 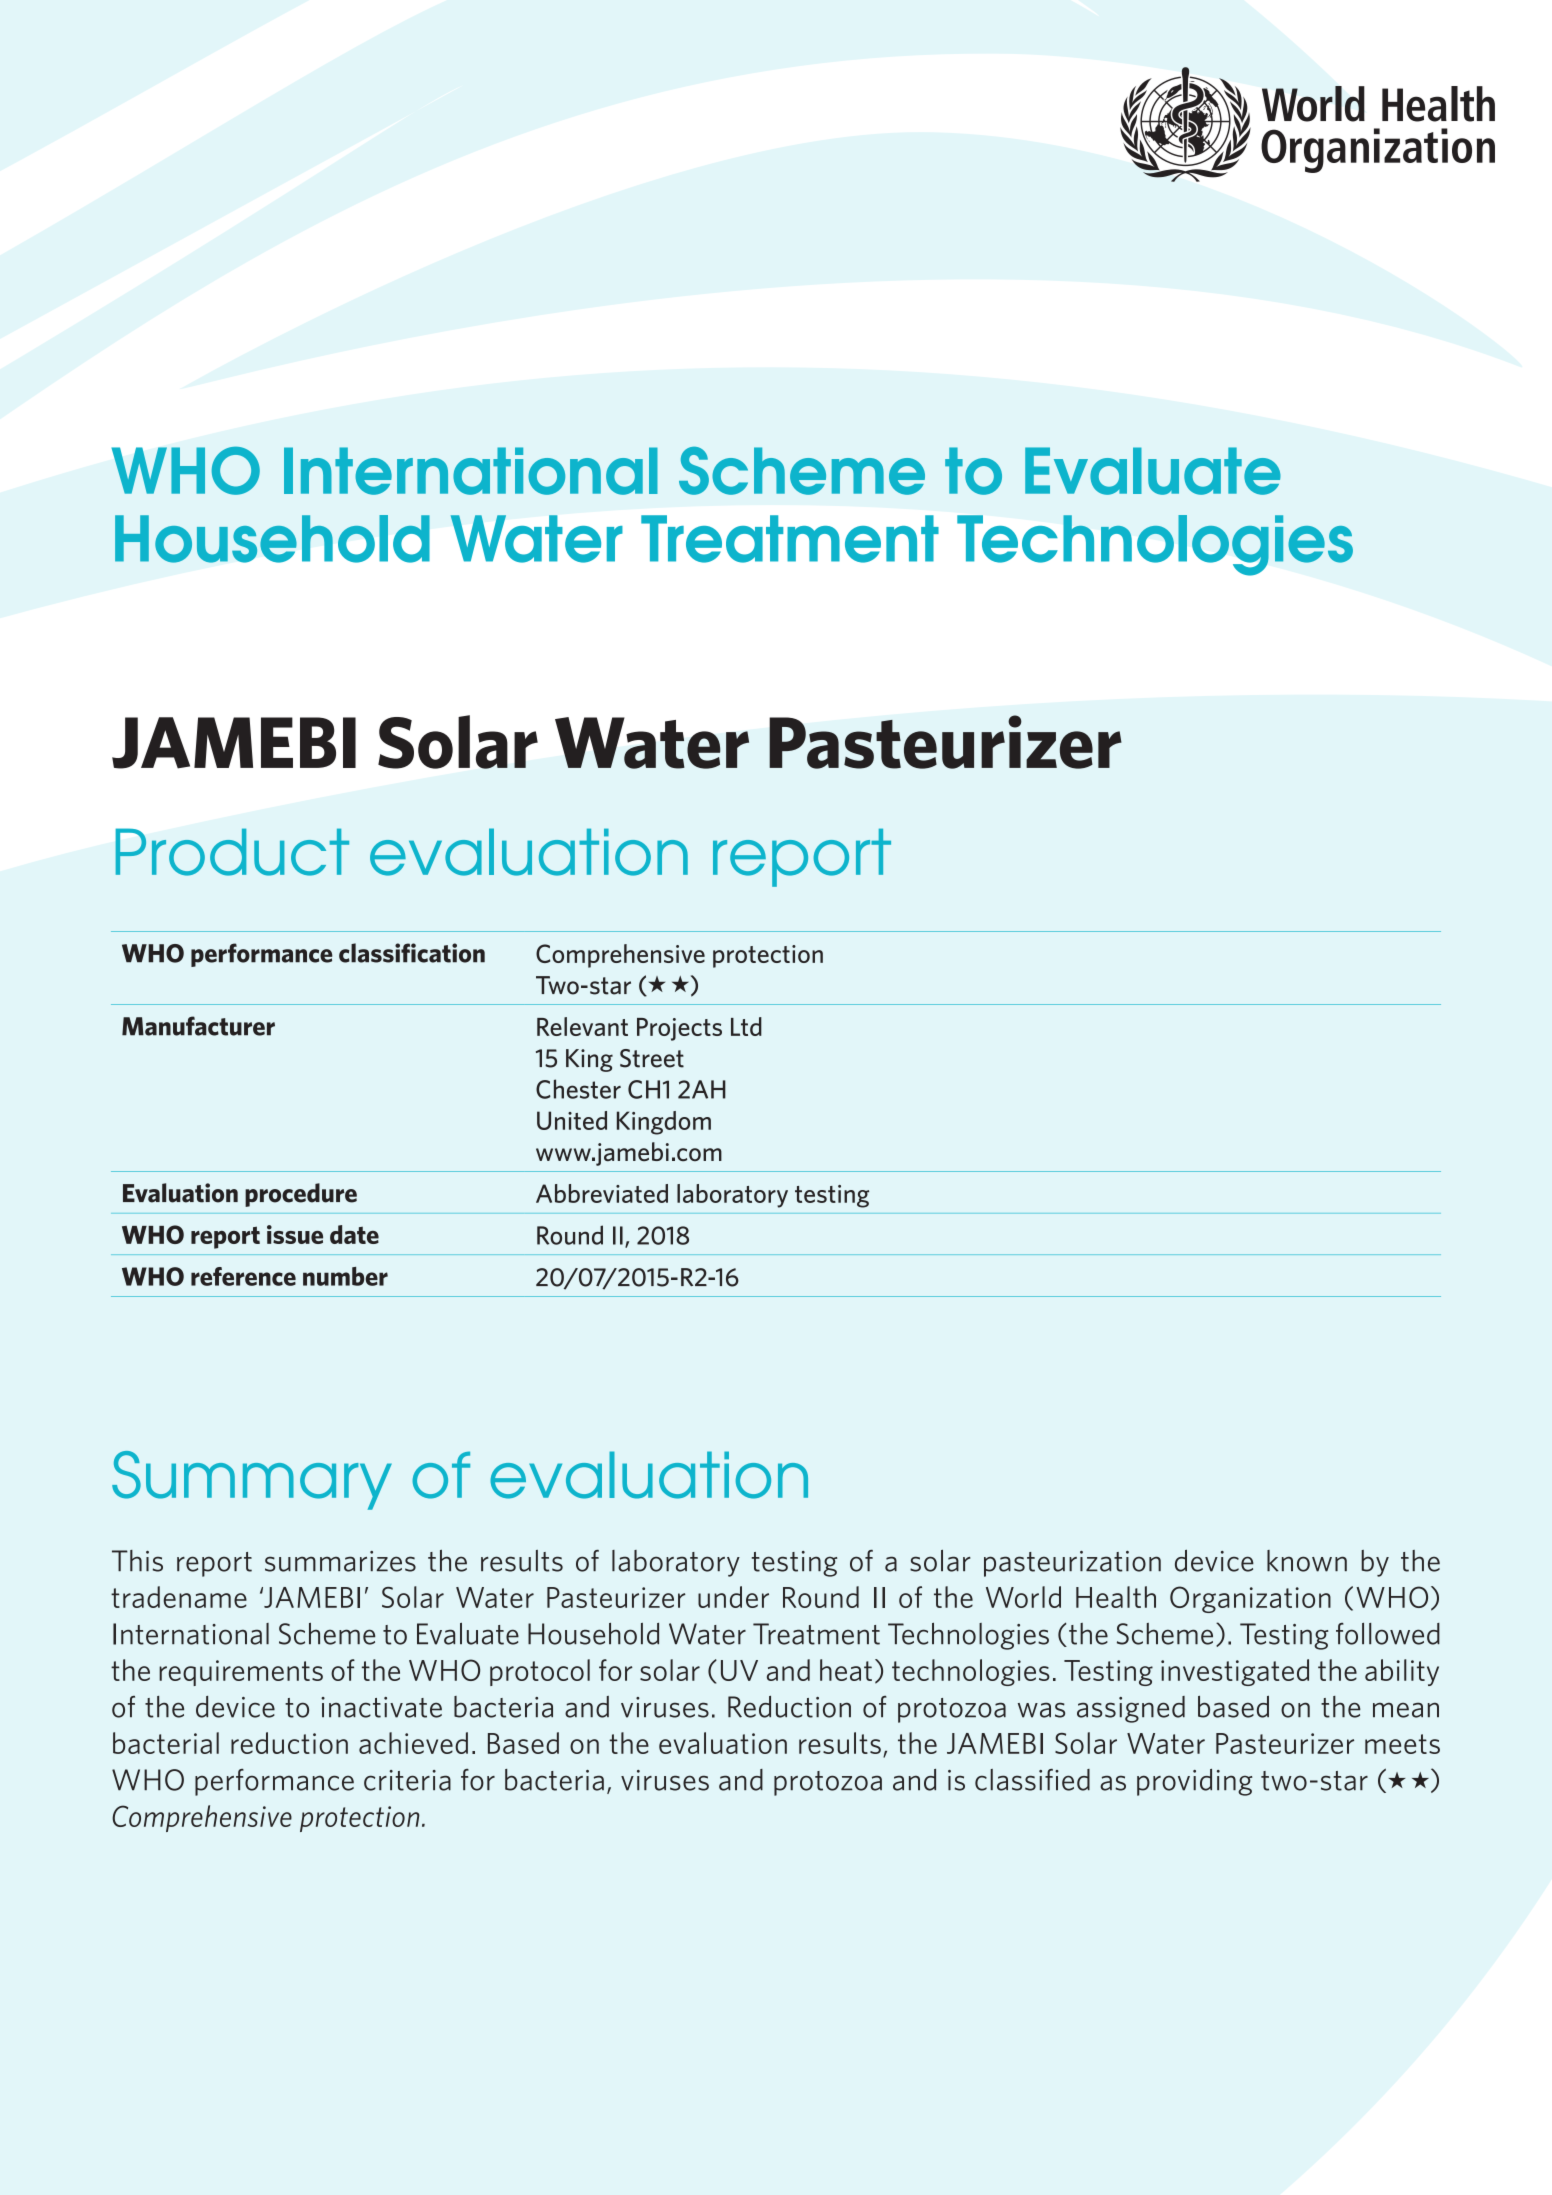 What do you see at coordinates (1307, 1561) in the screenshot?
I see `known` at bounding box center [1307, 1561].
